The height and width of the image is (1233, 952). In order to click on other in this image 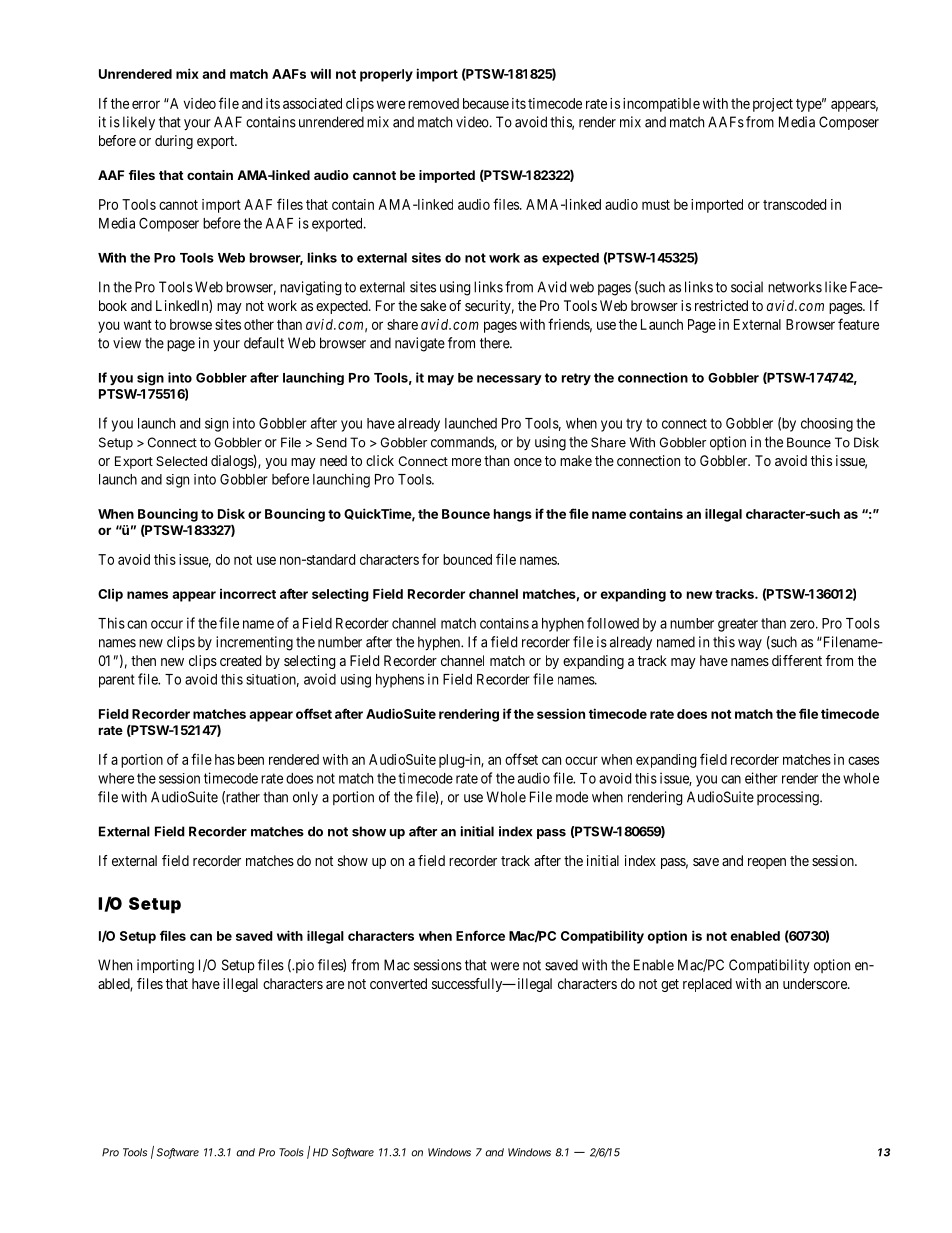, I will do `click(259, 324)`.
